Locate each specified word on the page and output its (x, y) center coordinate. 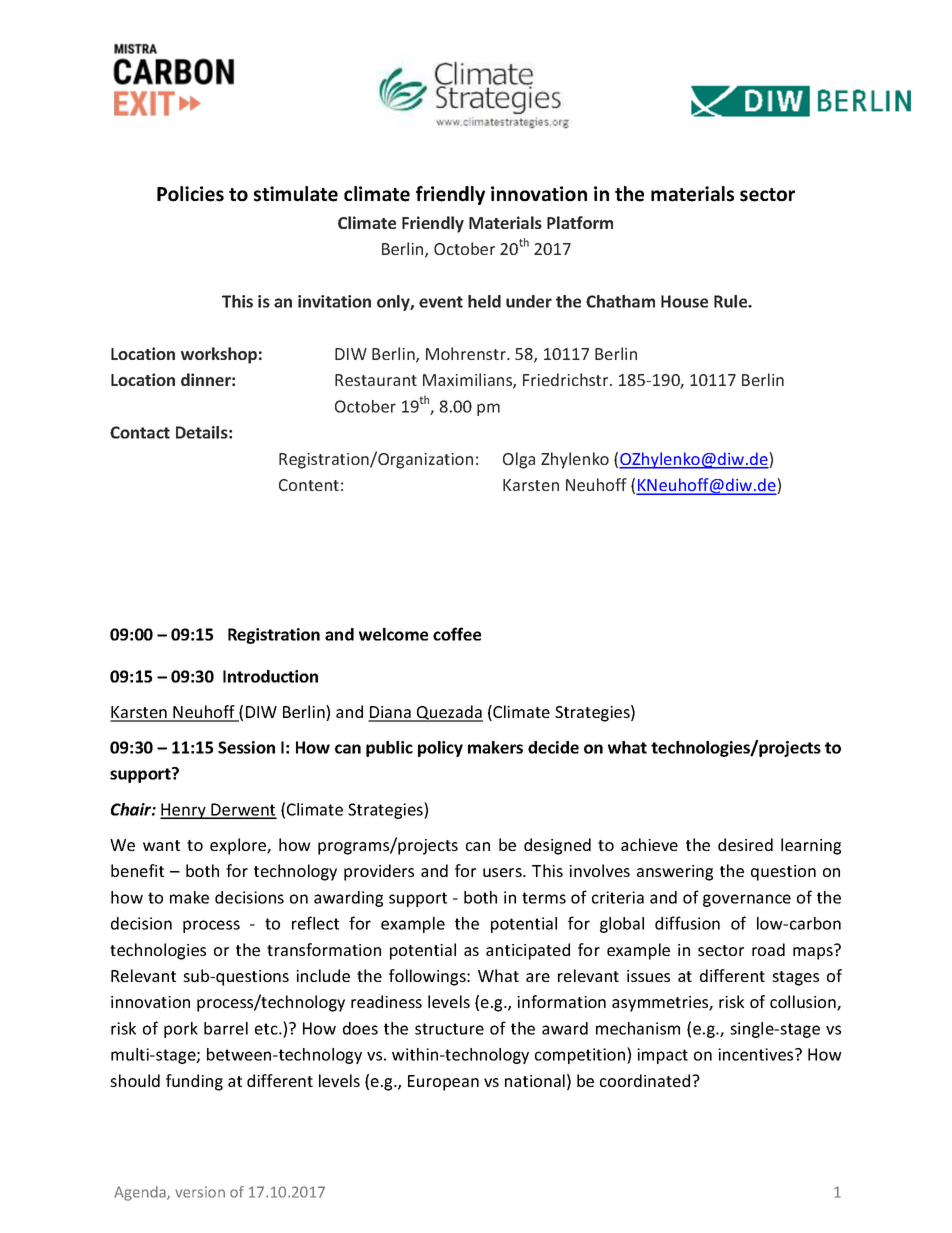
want (161, 845)
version (200, 1192)
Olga (519, 460)
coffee (457, 634)
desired (745, 844)
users (503, 872)
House (684, 301)
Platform (580, 222)
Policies (190, 194)
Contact (140, 432)
